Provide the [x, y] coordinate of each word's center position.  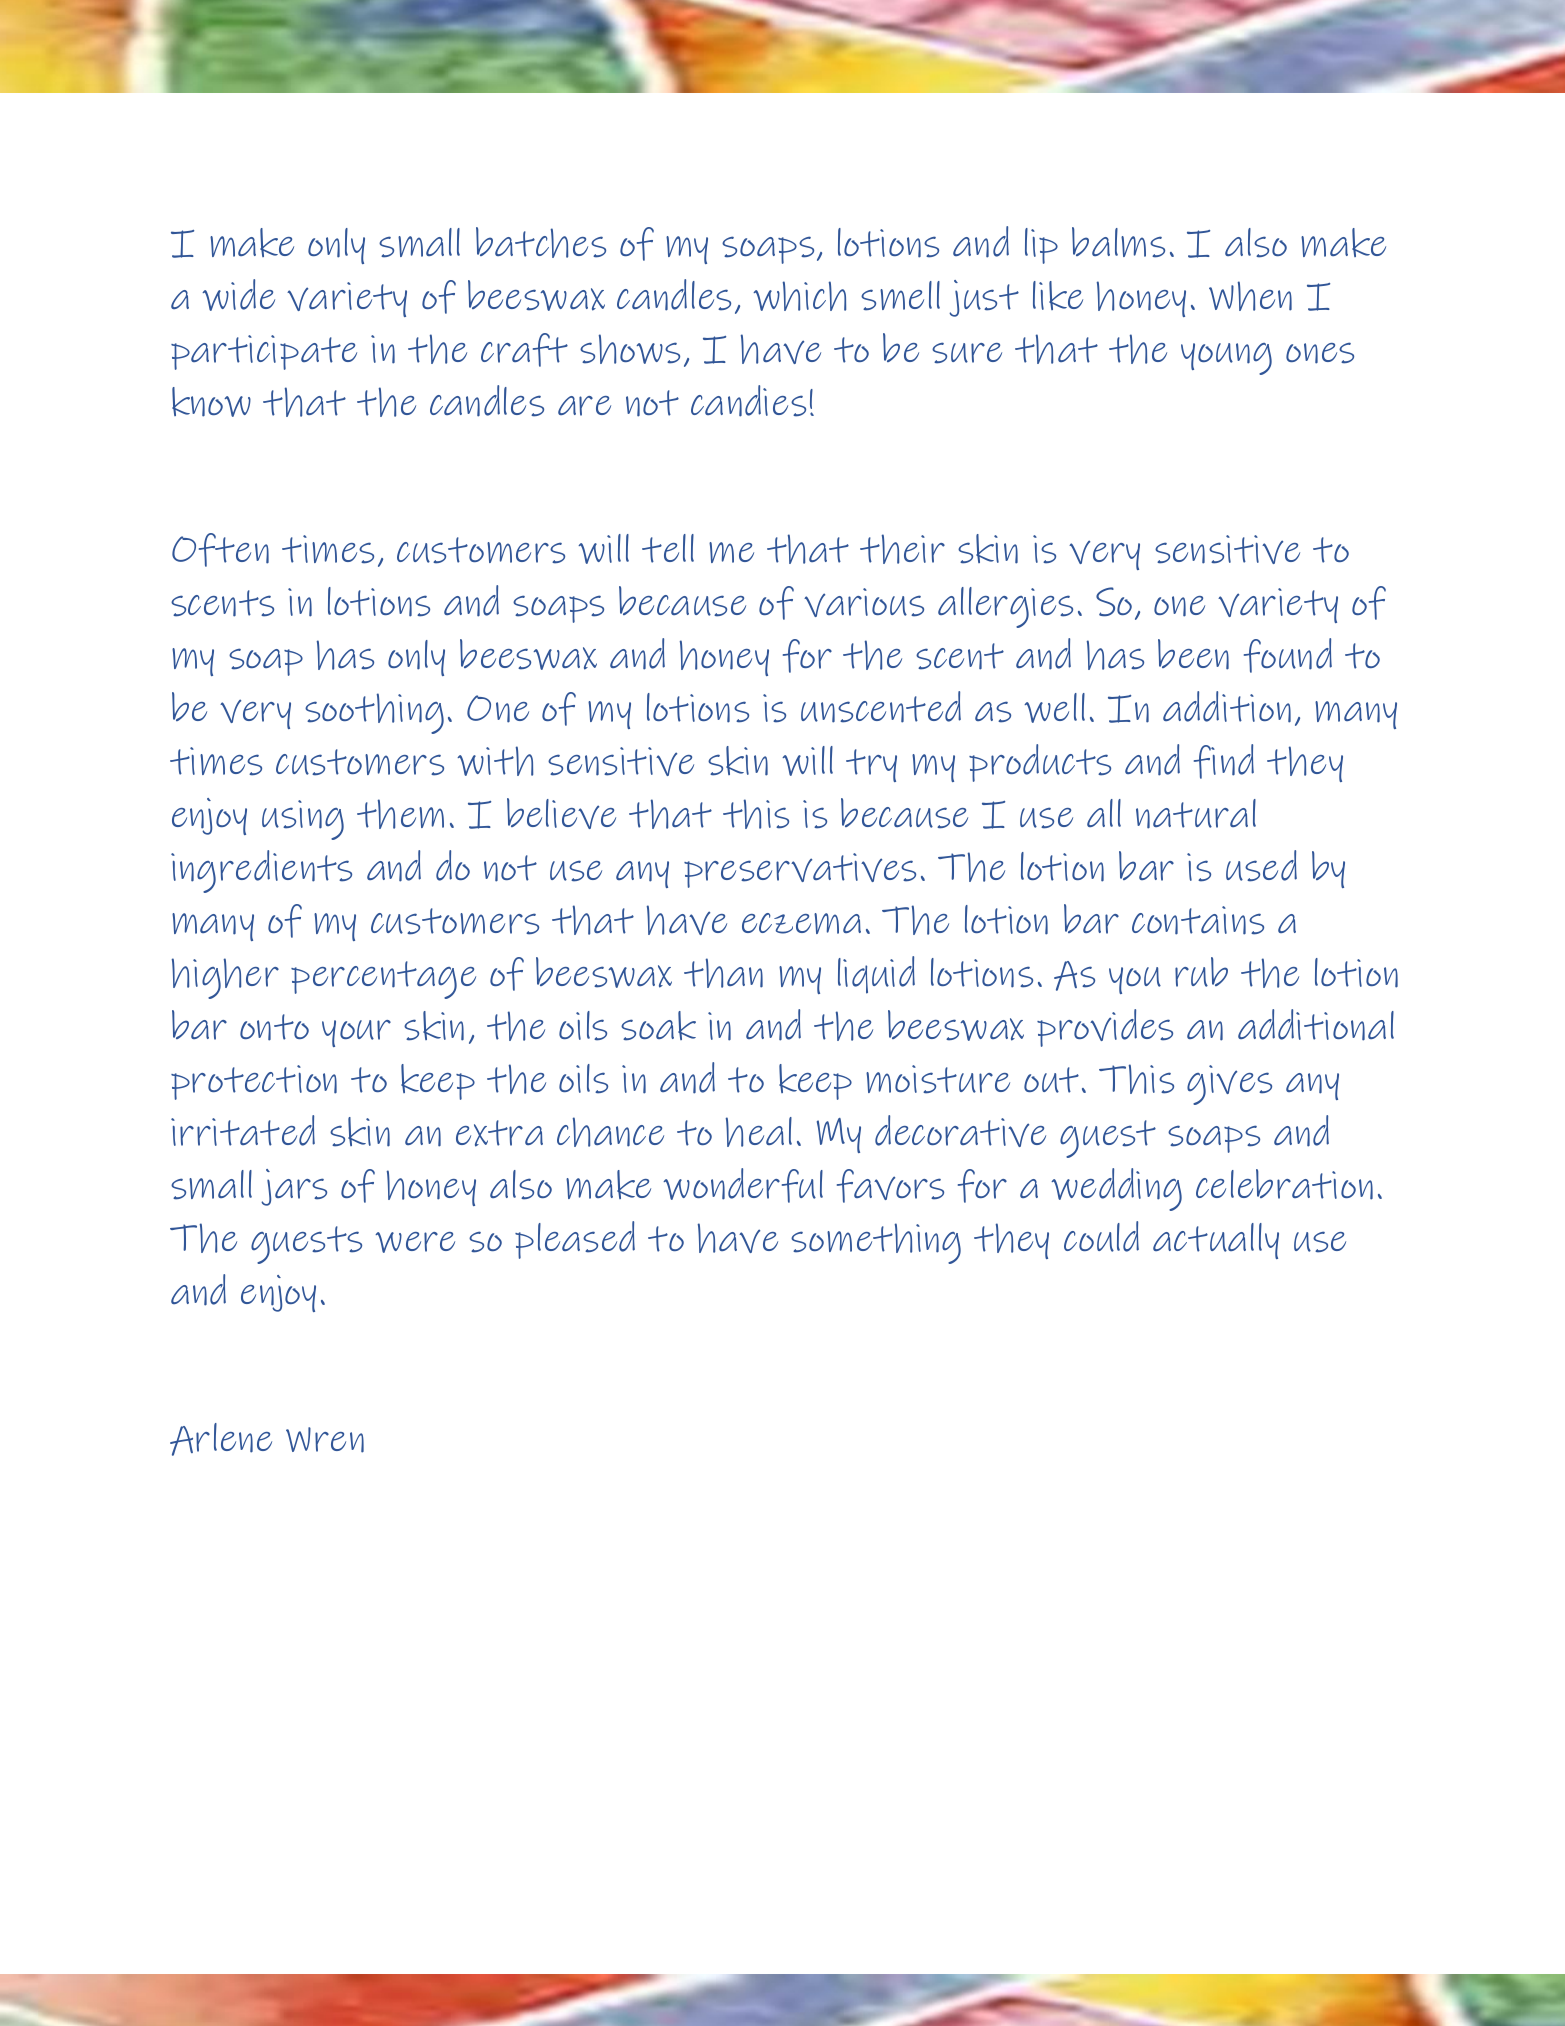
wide [238, 295]
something [876, 1243]
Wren [325, 1440]
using [303, 820]
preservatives [800, 870]
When [1250, 296]
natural [1196, 814]
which [799, 296]
